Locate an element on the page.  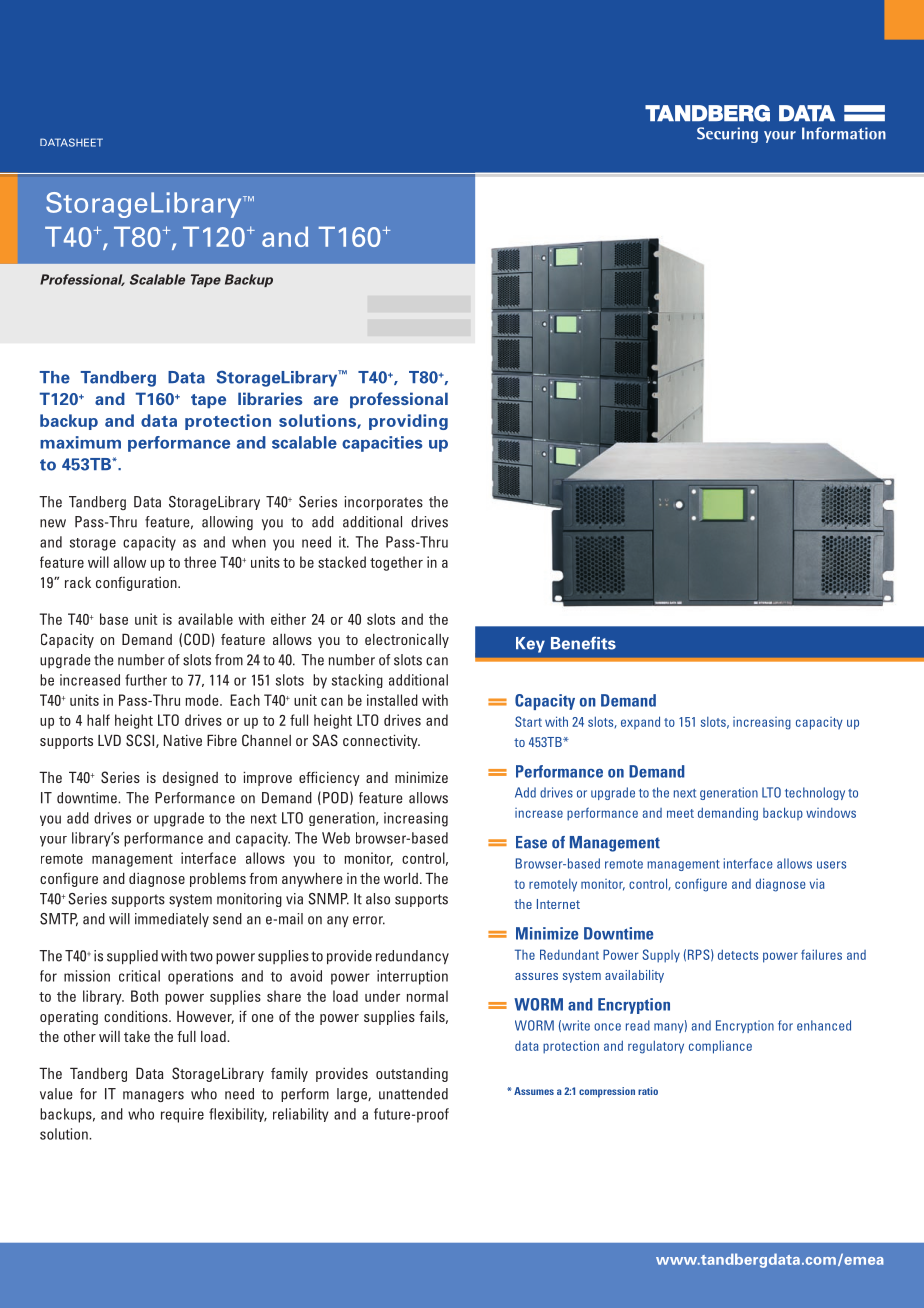
managers is located at coordinates (153, 1096).
